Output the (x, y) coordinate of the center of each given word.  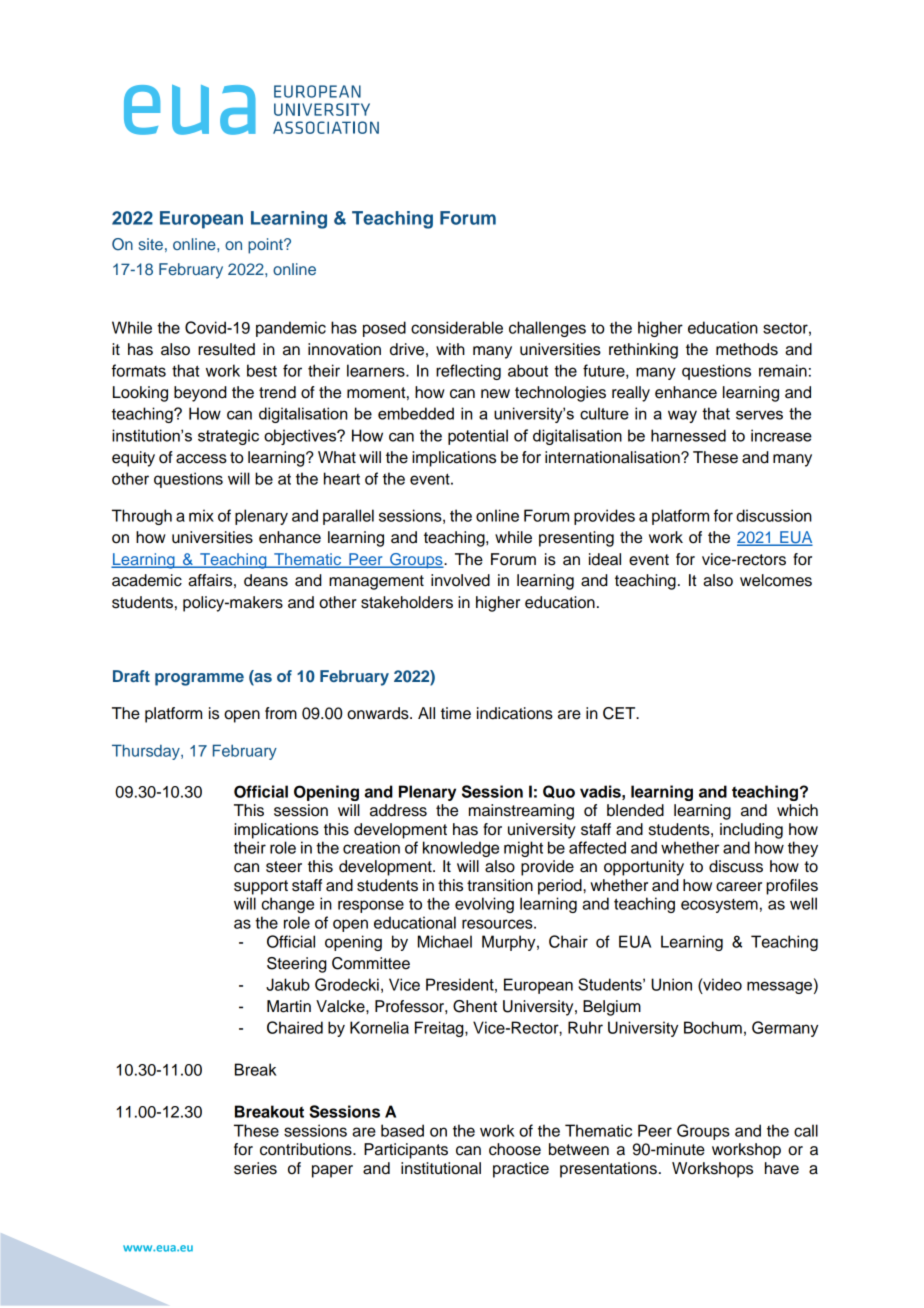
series (255, 1168)
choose (515, 1149)
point (266, 246)
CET (620, 713)
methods (747, 349)
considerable (457, 327)
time (456, 713)
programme (199, 679)
